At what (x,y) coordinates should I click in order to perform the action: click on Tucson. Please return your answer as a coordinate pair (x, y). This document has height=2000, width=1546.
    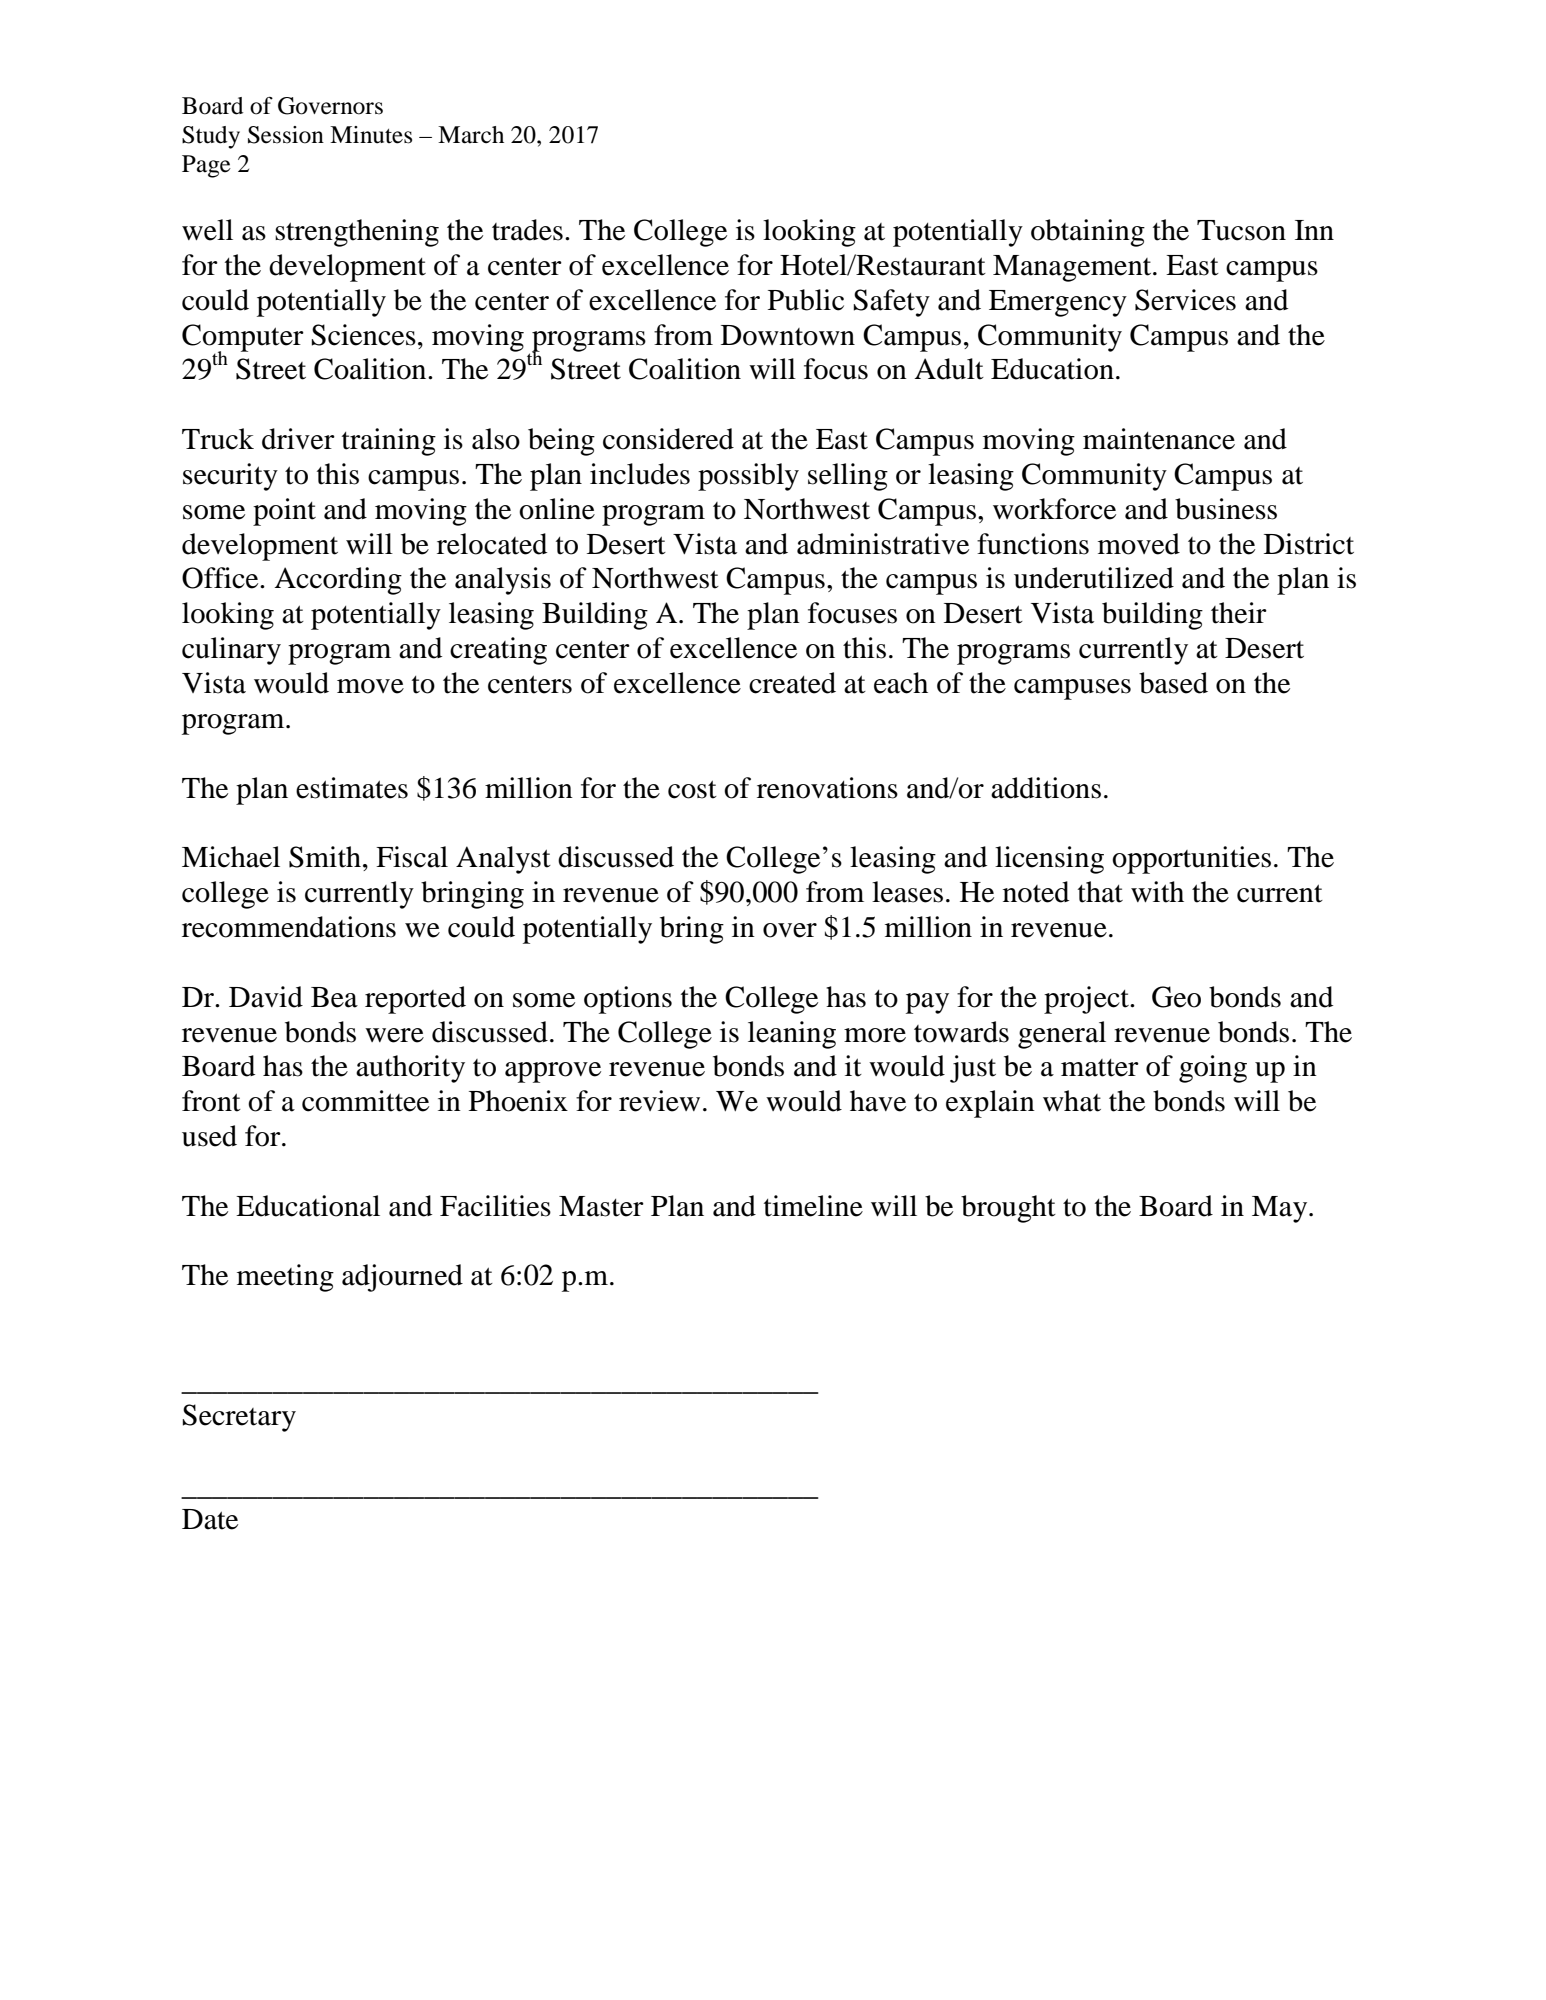
    Looking at the image, I should click on (1241, 230).
